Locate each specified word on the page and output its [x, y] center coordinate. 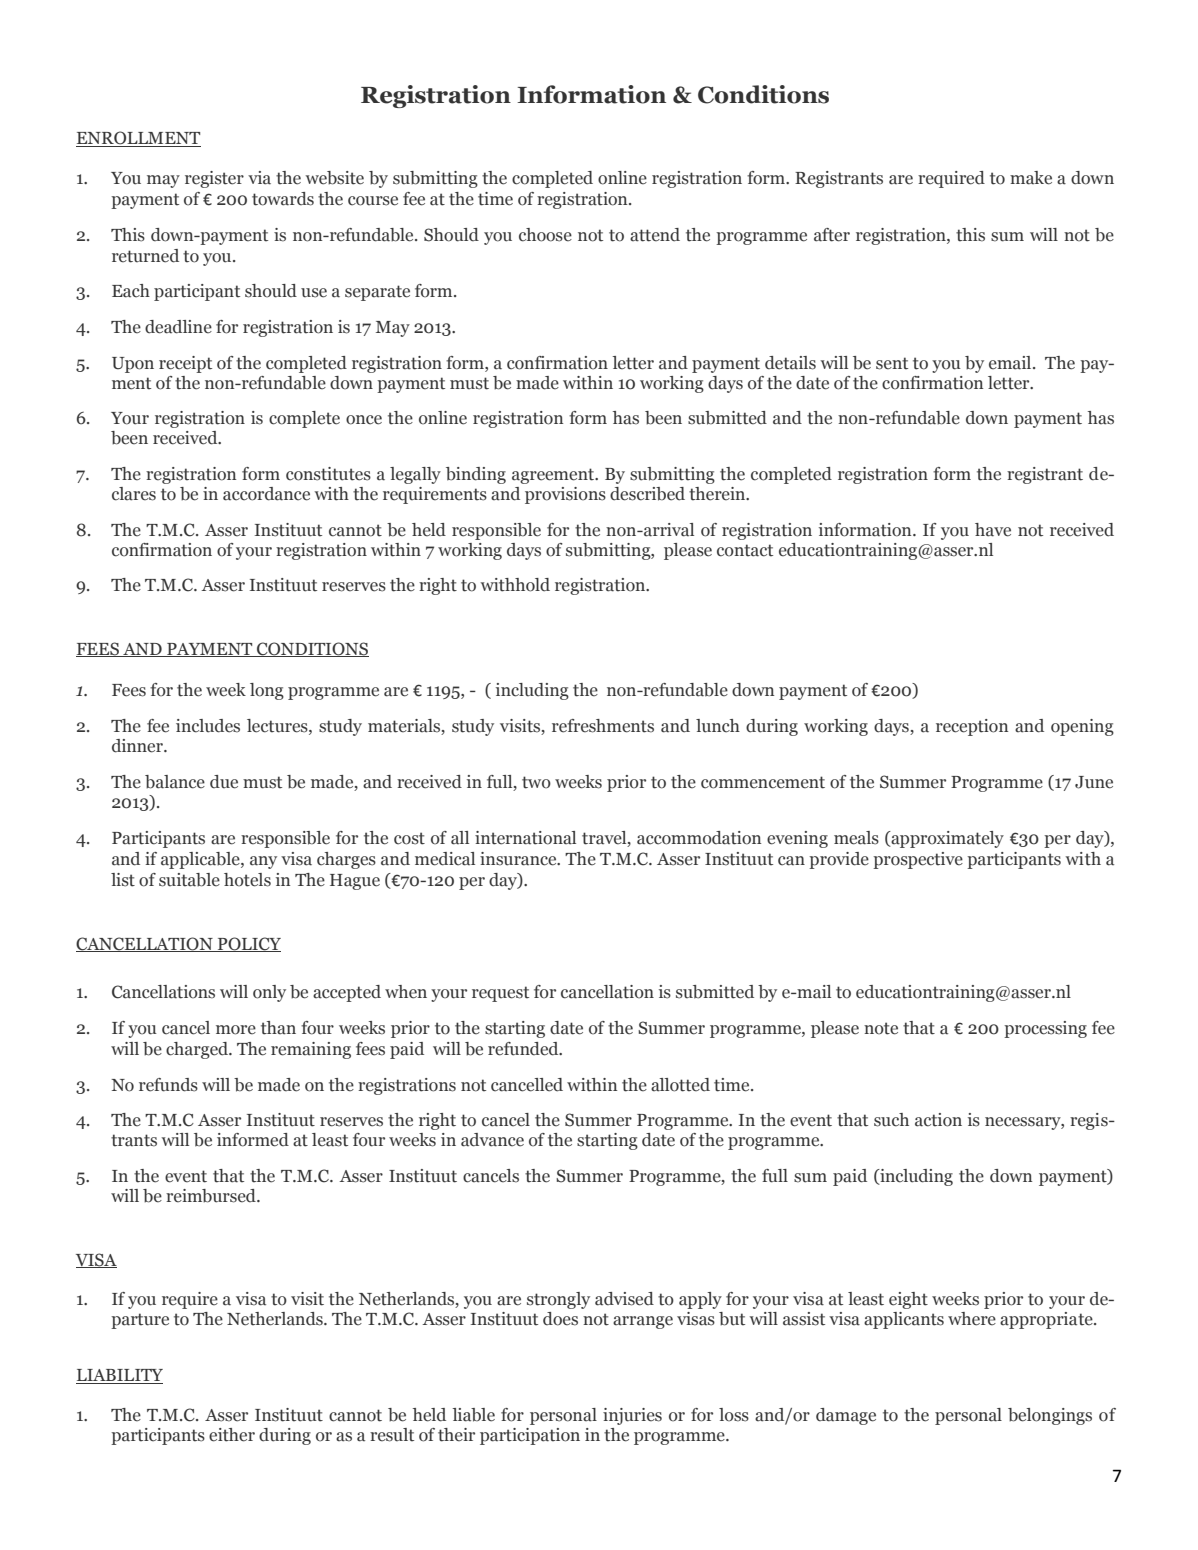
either [232, 1435]
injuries [632, 1416]
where [972, 1319]
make [1031, 178]
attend [655, 235]
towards [283, 199]
